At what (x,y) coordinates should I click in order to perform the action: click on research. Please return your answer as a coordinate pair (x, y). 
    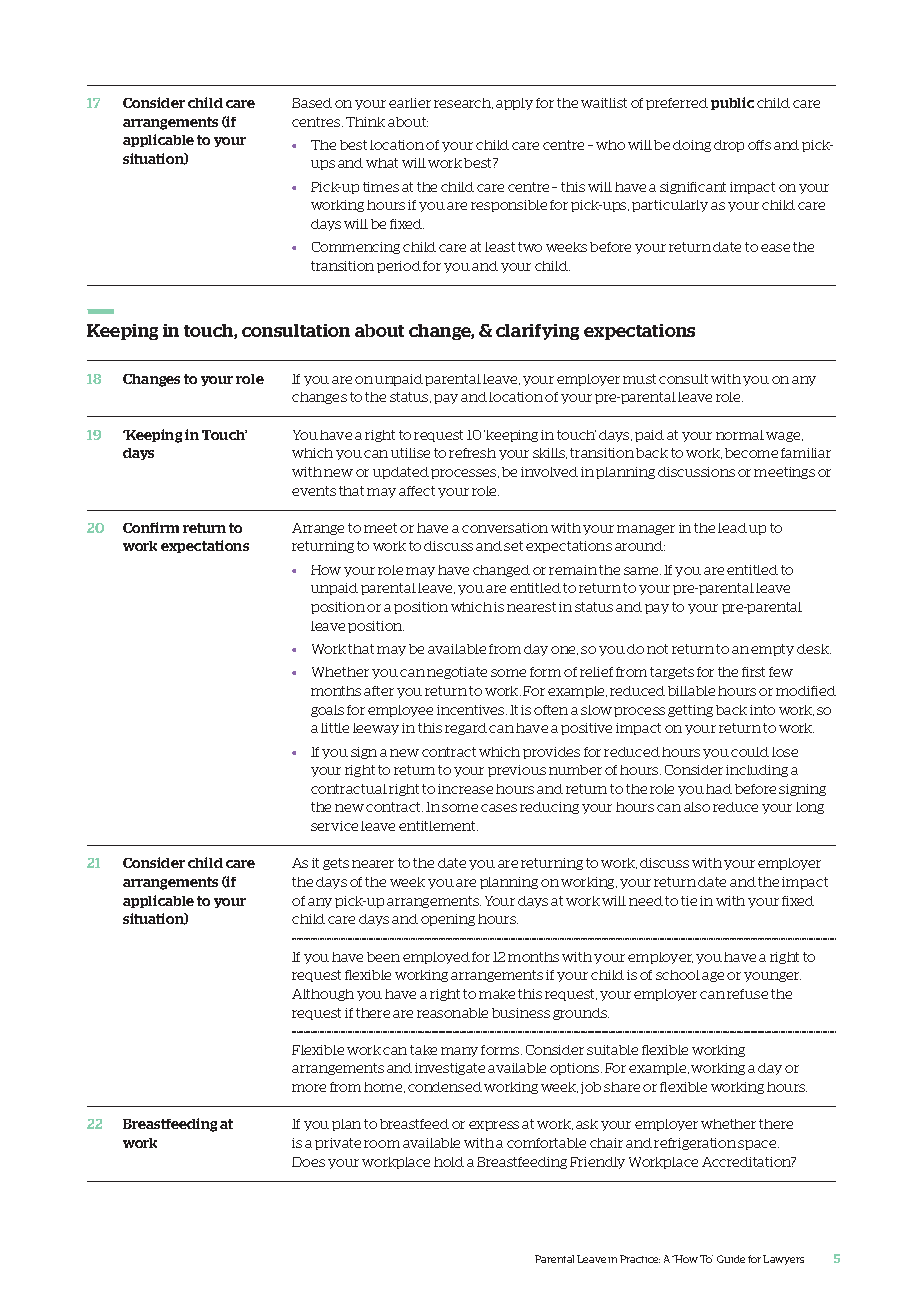
    Looking at the image, I should click on (463, 103).
